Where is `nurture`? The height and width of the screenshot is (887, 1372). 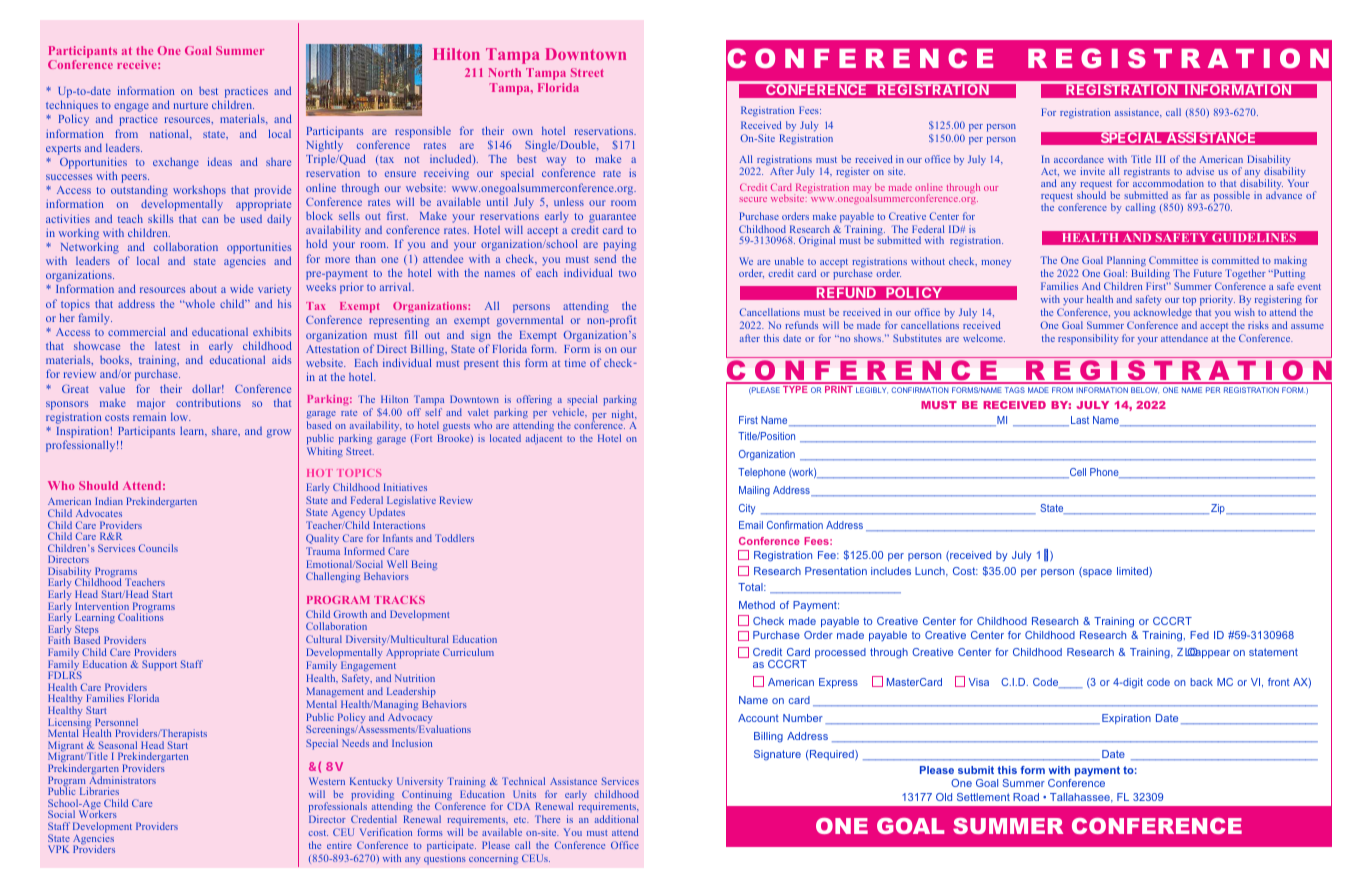
nurture is located at coordinates (191, 105).
